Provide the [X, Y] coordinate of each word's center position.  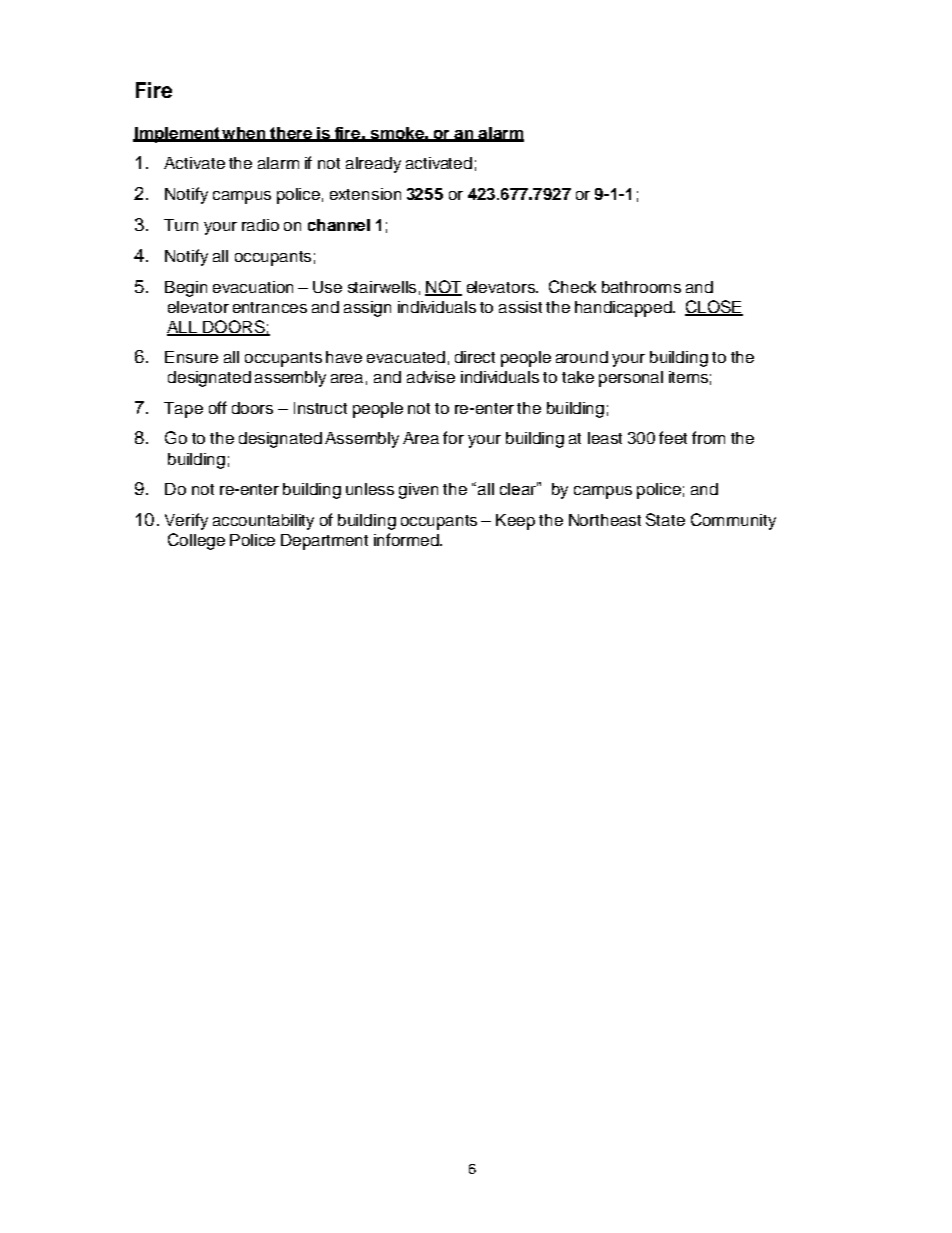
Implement [177, 135]
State [665, 519]
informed [407, 539]
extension [365, 194]
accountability [263, 522]
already [373, 165]
